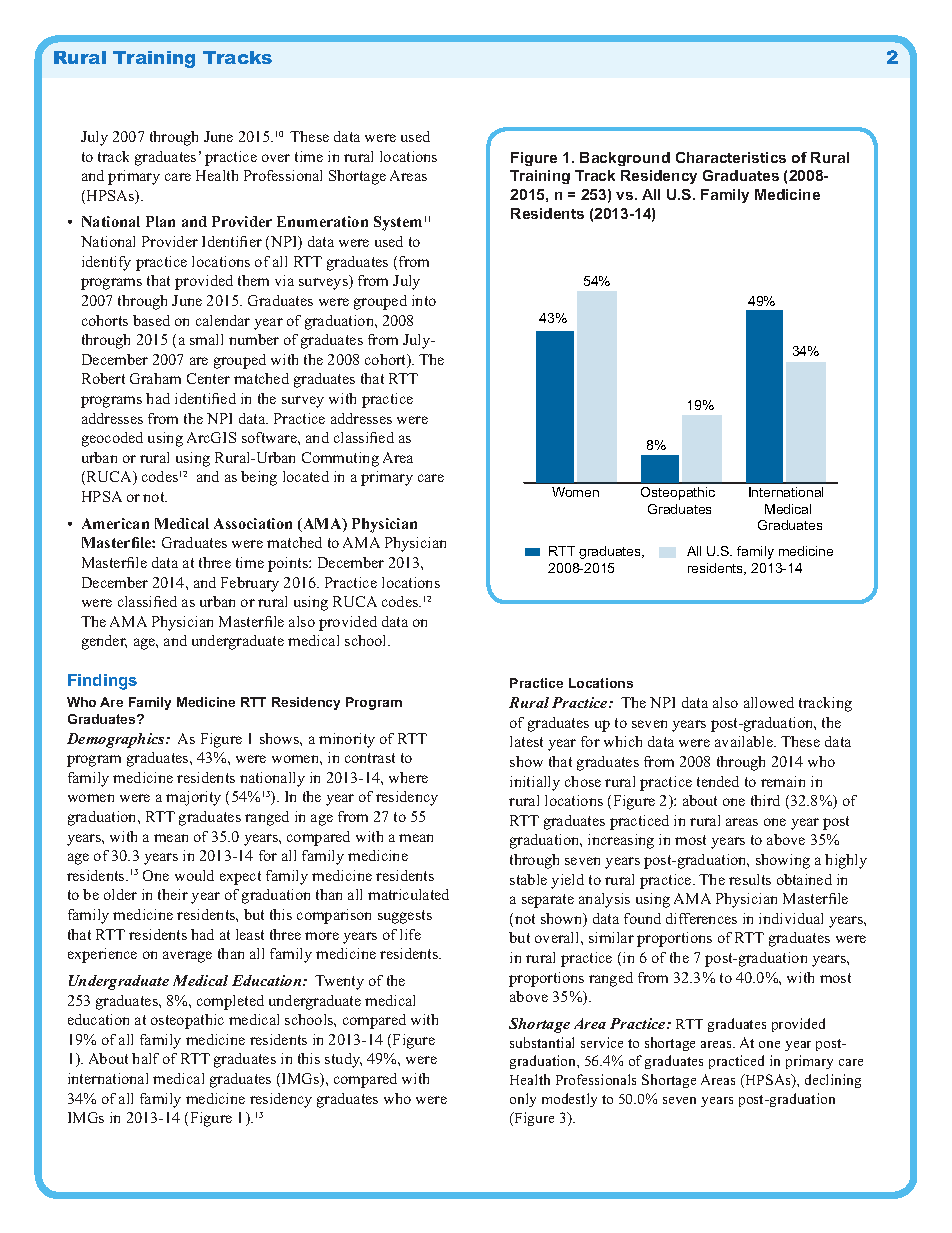 The width and height of the page is (952, 1233). Describe the element at coordinates (783, 781) in the page. I see `remain` at that location.
